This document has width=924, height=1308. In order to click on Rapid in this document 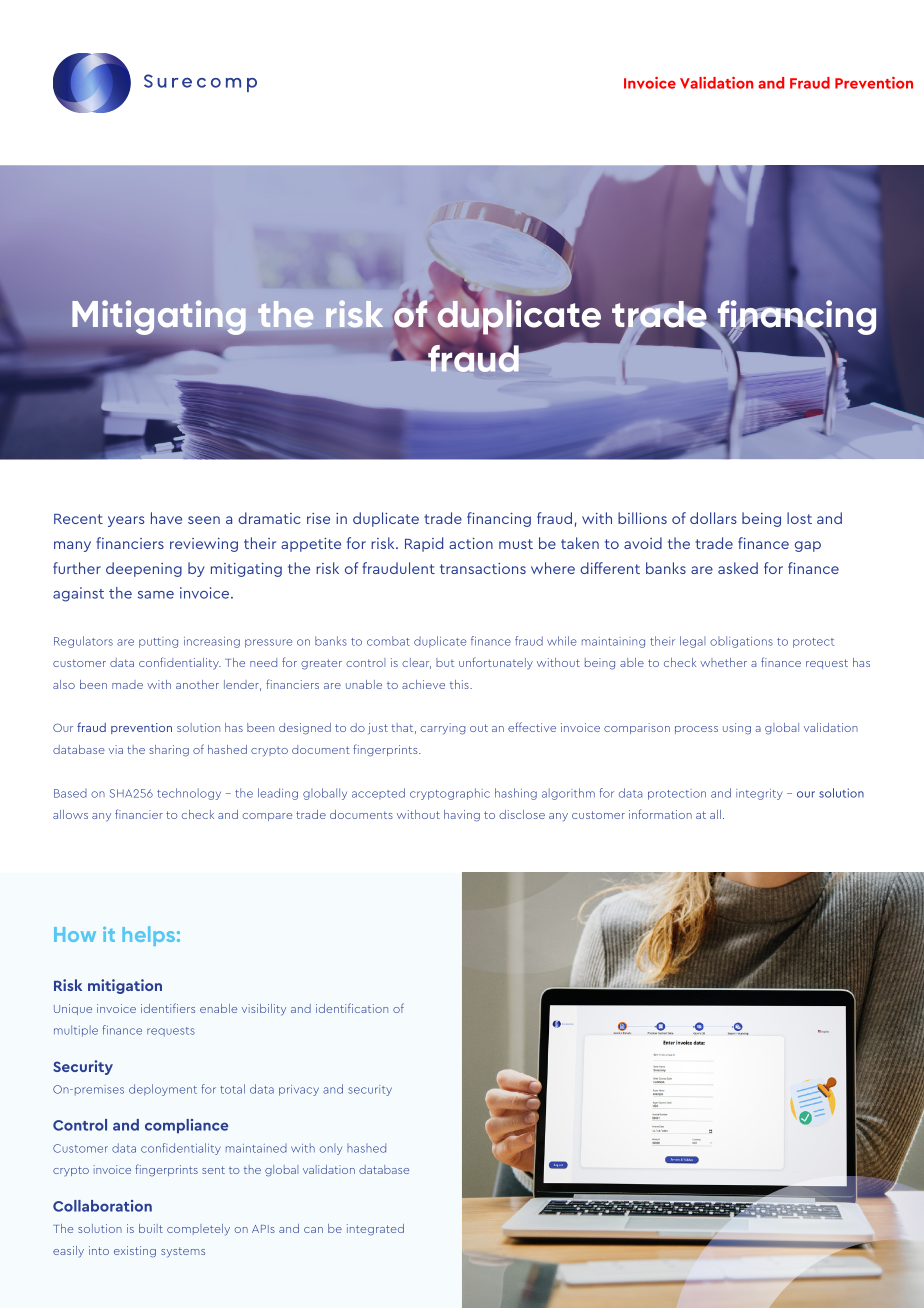, I will do `click(424, 544)`.
